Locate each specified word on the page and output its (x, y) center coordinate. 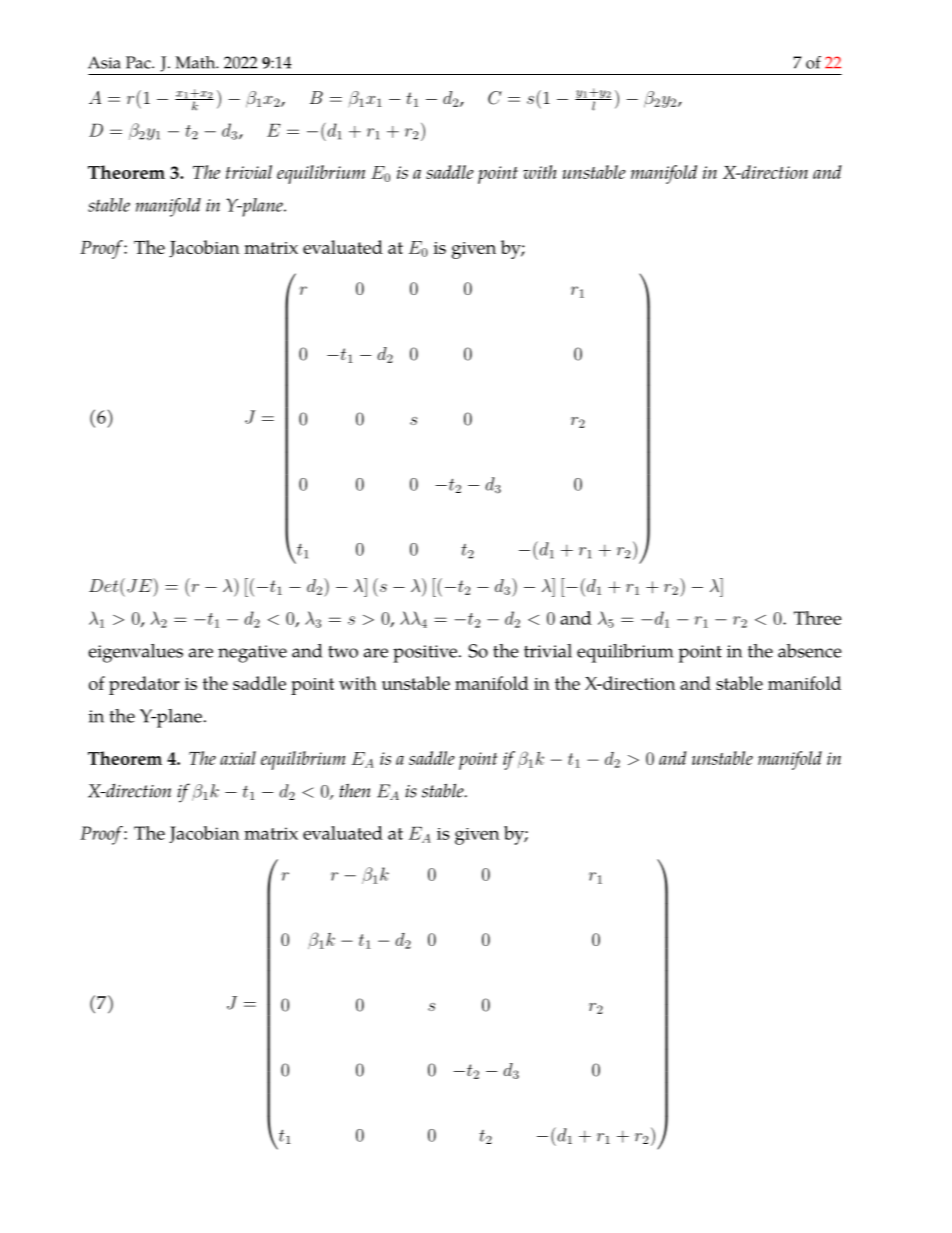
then (355, 790)
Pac (139, 62)
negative (252, 654)
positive (425, 654)
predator (144, 685)
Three (818, 618)
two (343, 652)
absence (809, 651)
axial (238, 758)
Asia (104, 62)
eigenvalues (135, 653)
